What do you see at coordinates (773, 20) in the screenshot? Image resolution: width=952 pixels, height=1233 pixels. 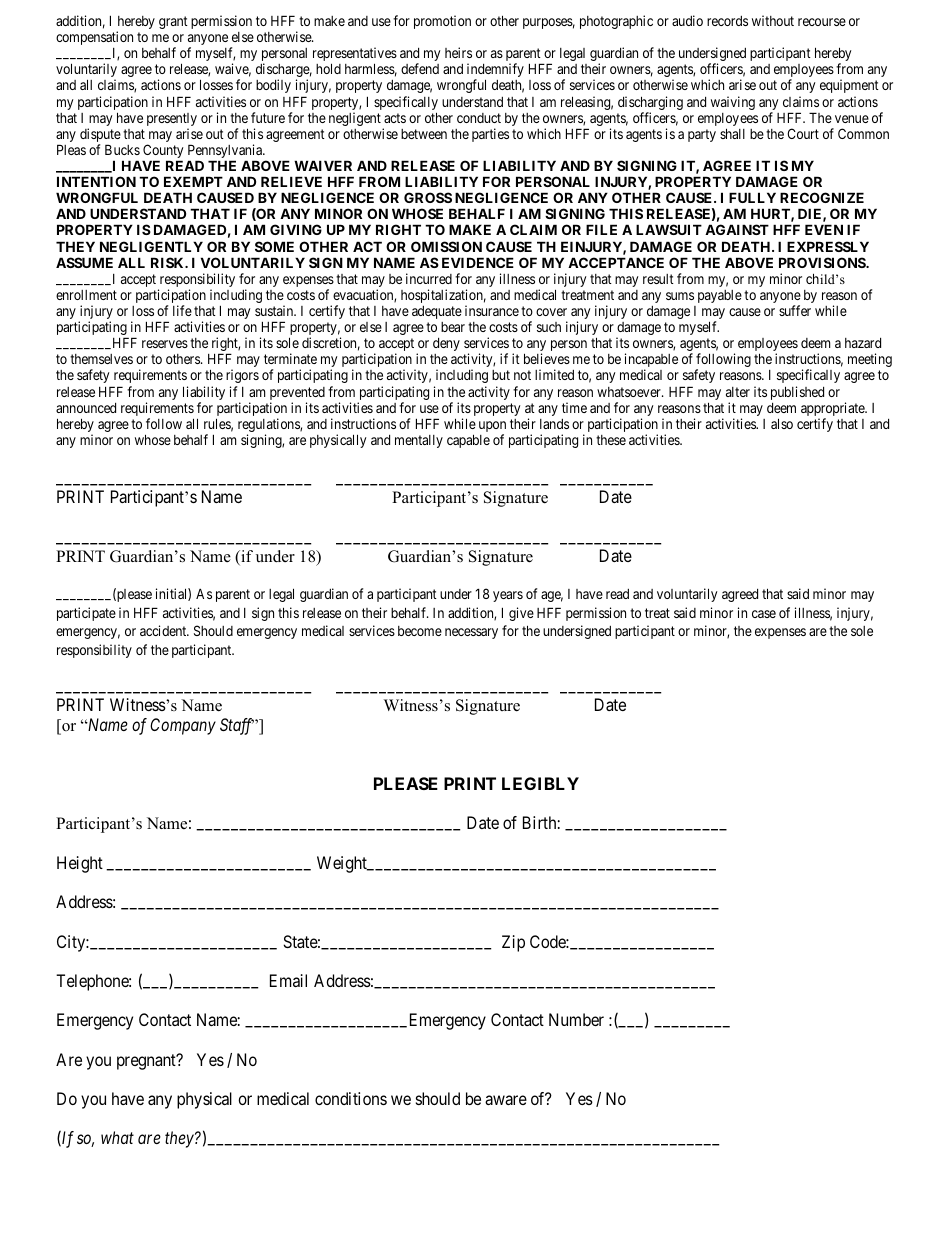 I see `without` at bounding box center [773, 20].
